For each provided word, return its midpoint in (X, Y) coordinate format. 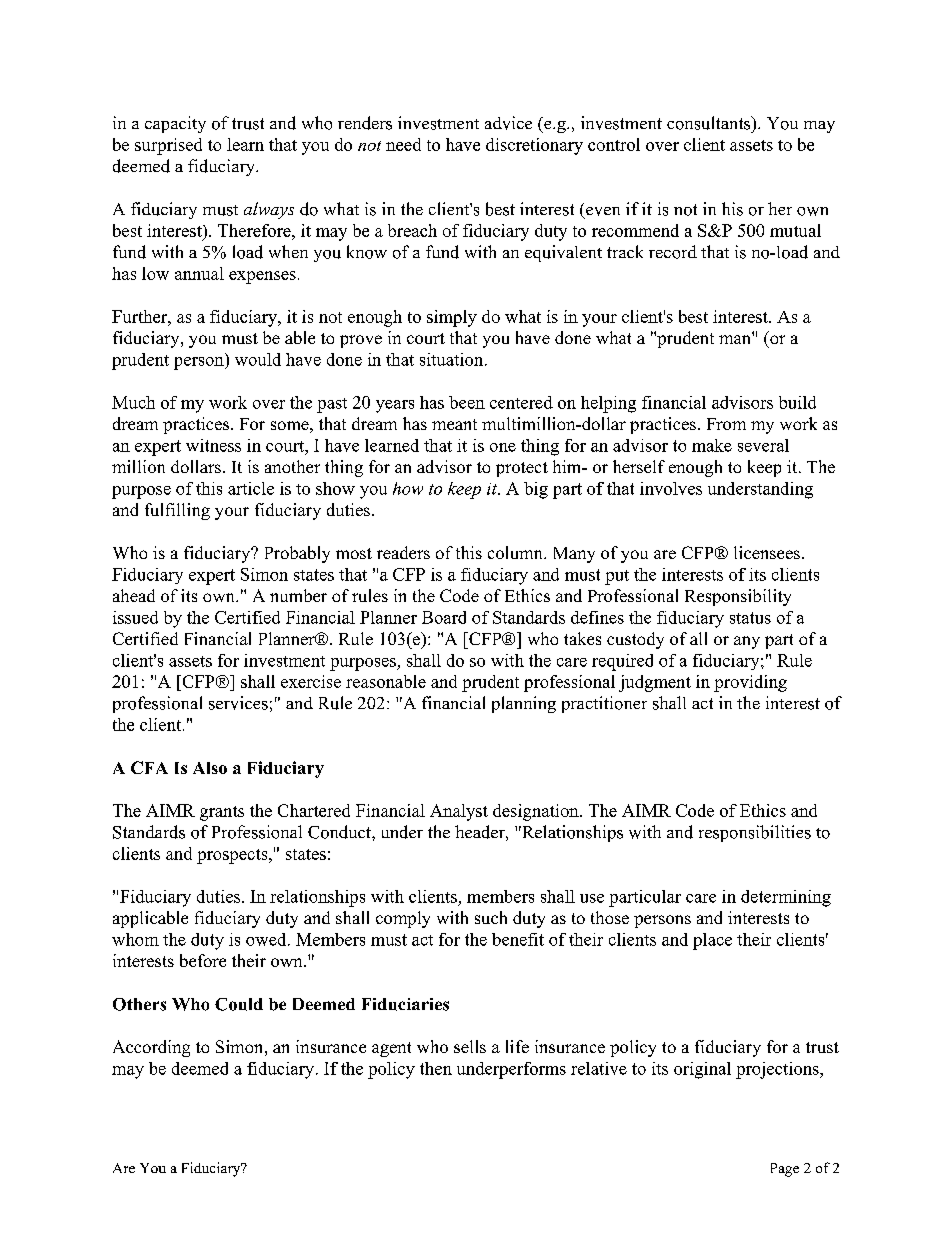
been (467, 402)
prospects (233, 856)
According (151, 1048)
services (238, 703)
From (726, 424)
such (491, 917)
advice (508, 123)
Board (444, 617)
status (750, 618)
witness (213, 445)
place (712, 941)
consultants (710, 123)
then (436, 1068)
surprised (168, 146)
